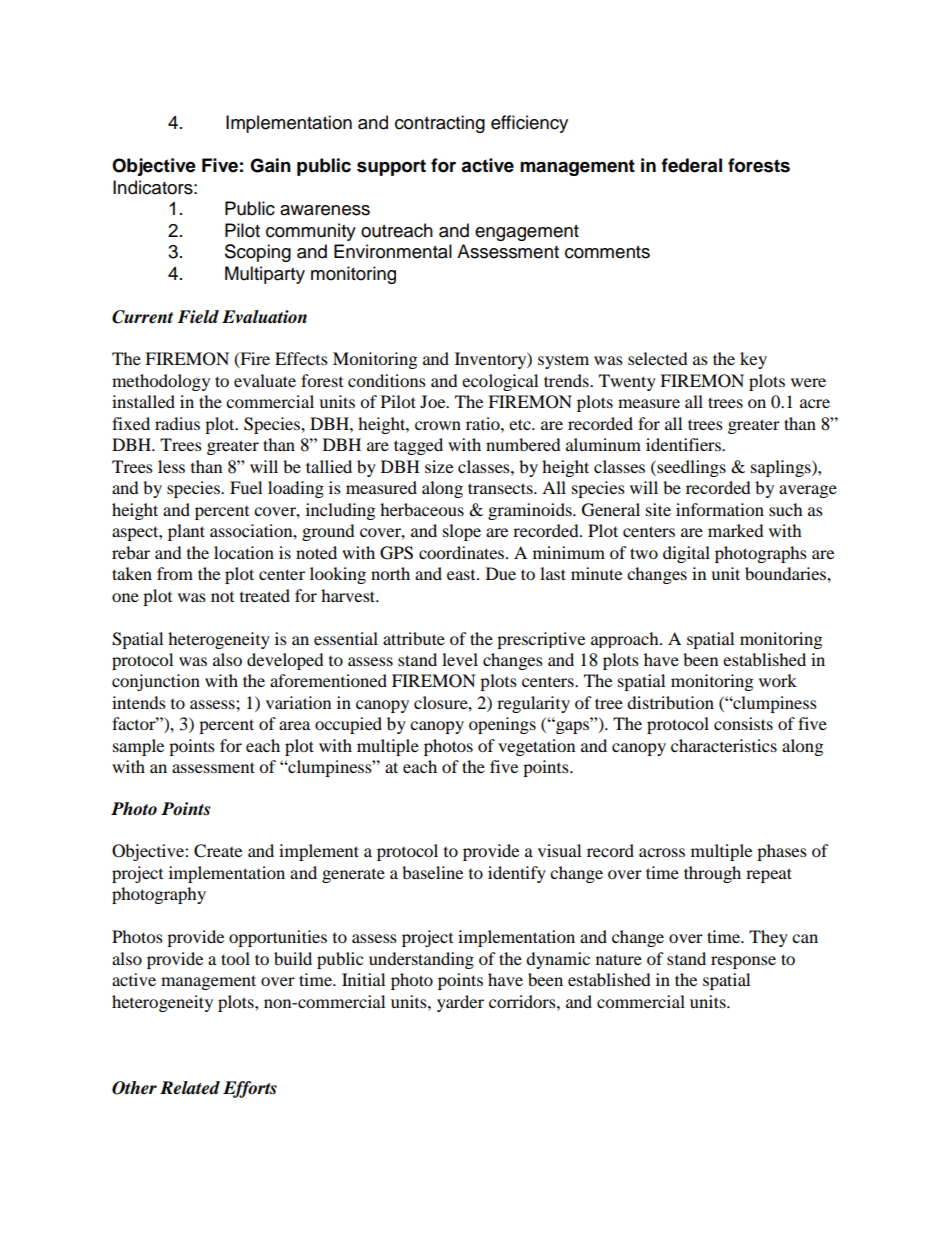  I want to click on digital, so click(686, 554).
